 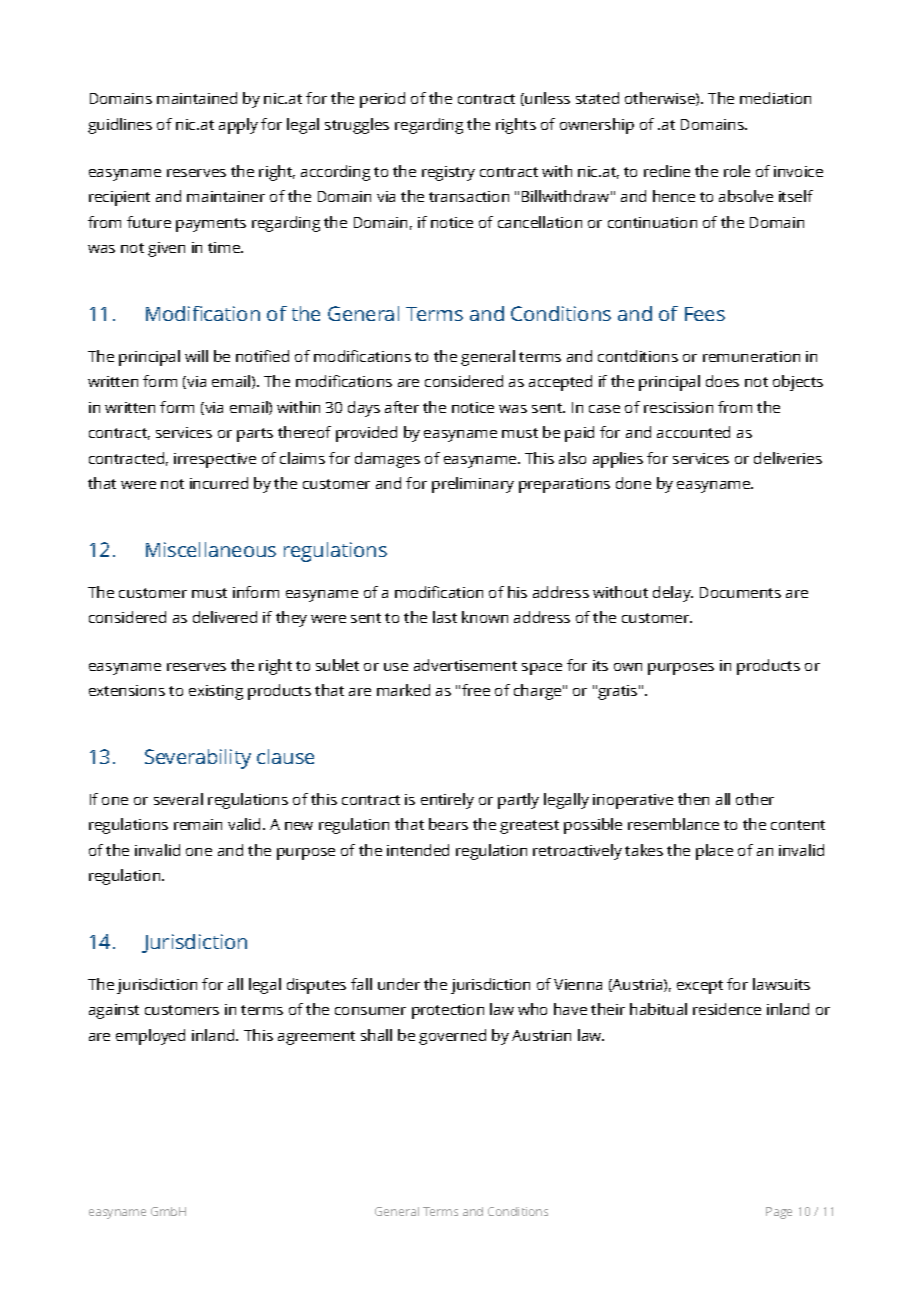 What do you see at coordinates (216, 692) in the screenshot?
I see `existing` at bounding box center [216, 692].
